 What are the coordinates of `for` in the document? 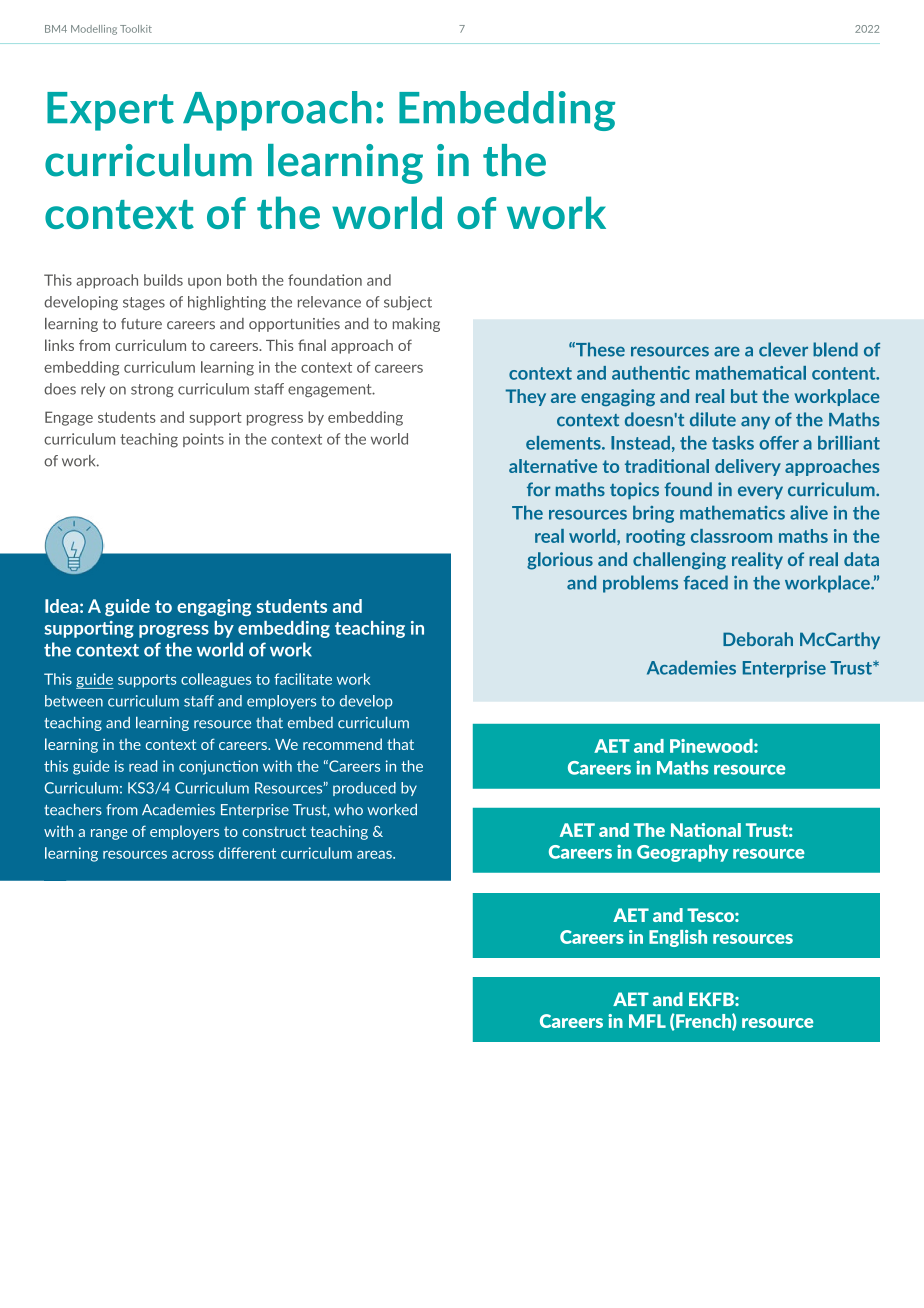 It's located at (538, 489).
